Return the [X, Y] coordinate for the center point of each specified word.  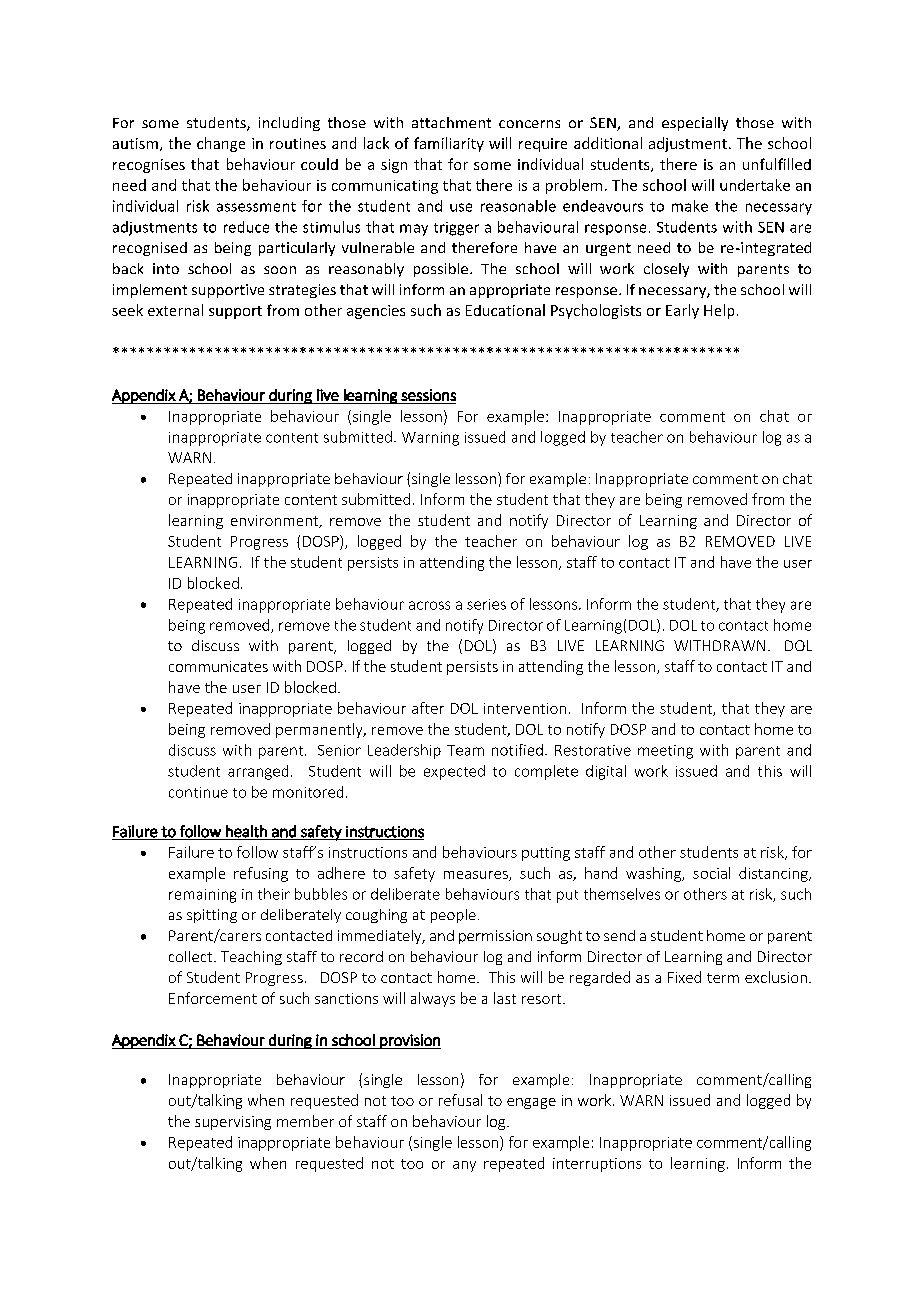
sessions [428, 395]
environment [276, 521]
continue [198, 792]
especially [695, 124]
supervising [233, 1123]
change [221, 144]
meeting [665, 752]
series [486, 604]
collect [192, 956]
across [429, 605]
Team [465, 750]
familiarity [449, 144]
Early [682, 311]
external [175, 310]
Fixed [684, 977]
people [453, 916]
